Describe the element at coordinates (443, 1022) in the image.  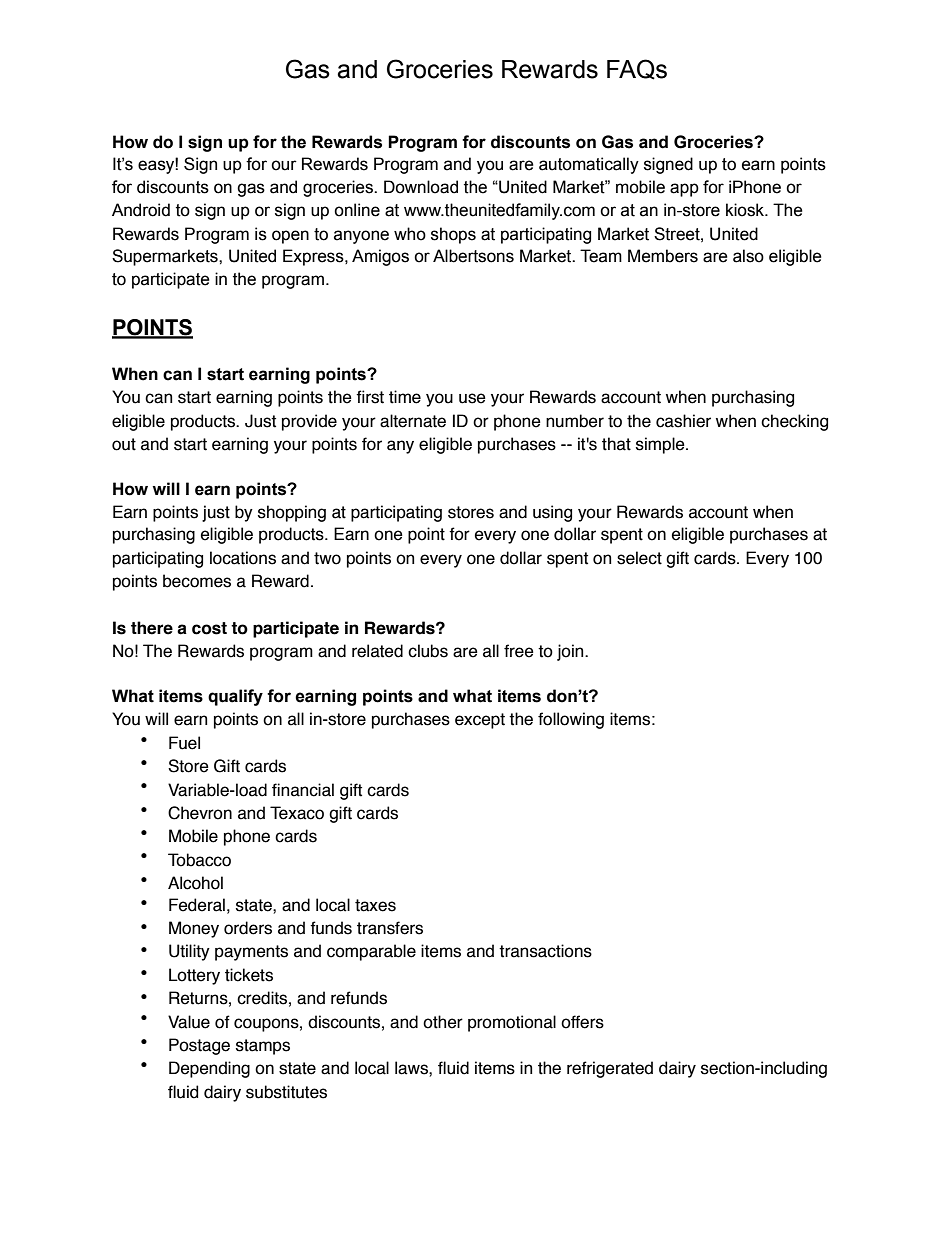
I see `other` at that location.
